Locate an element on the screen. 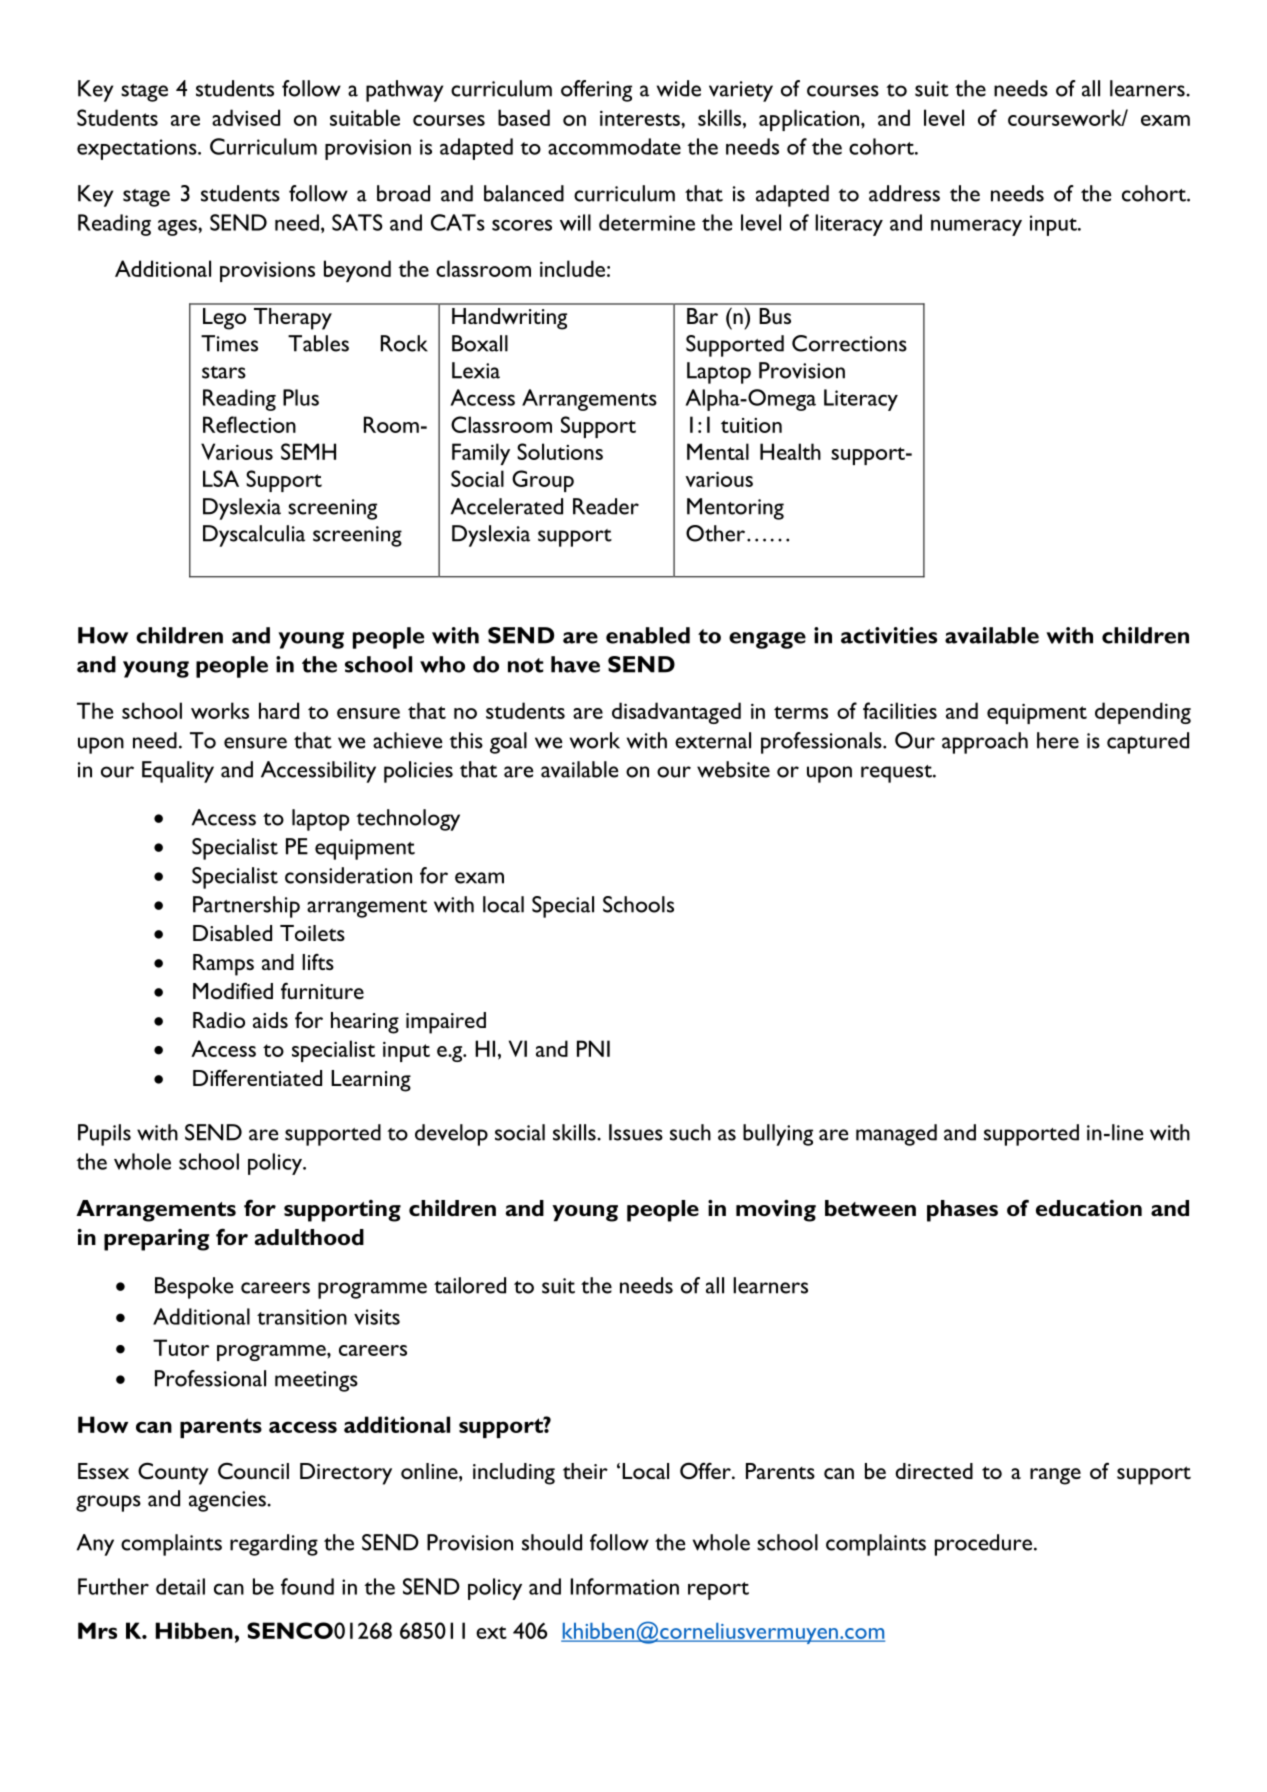 This screenshot has height=1792, width=1267. numeracy is located at coordinates (976, 227).
